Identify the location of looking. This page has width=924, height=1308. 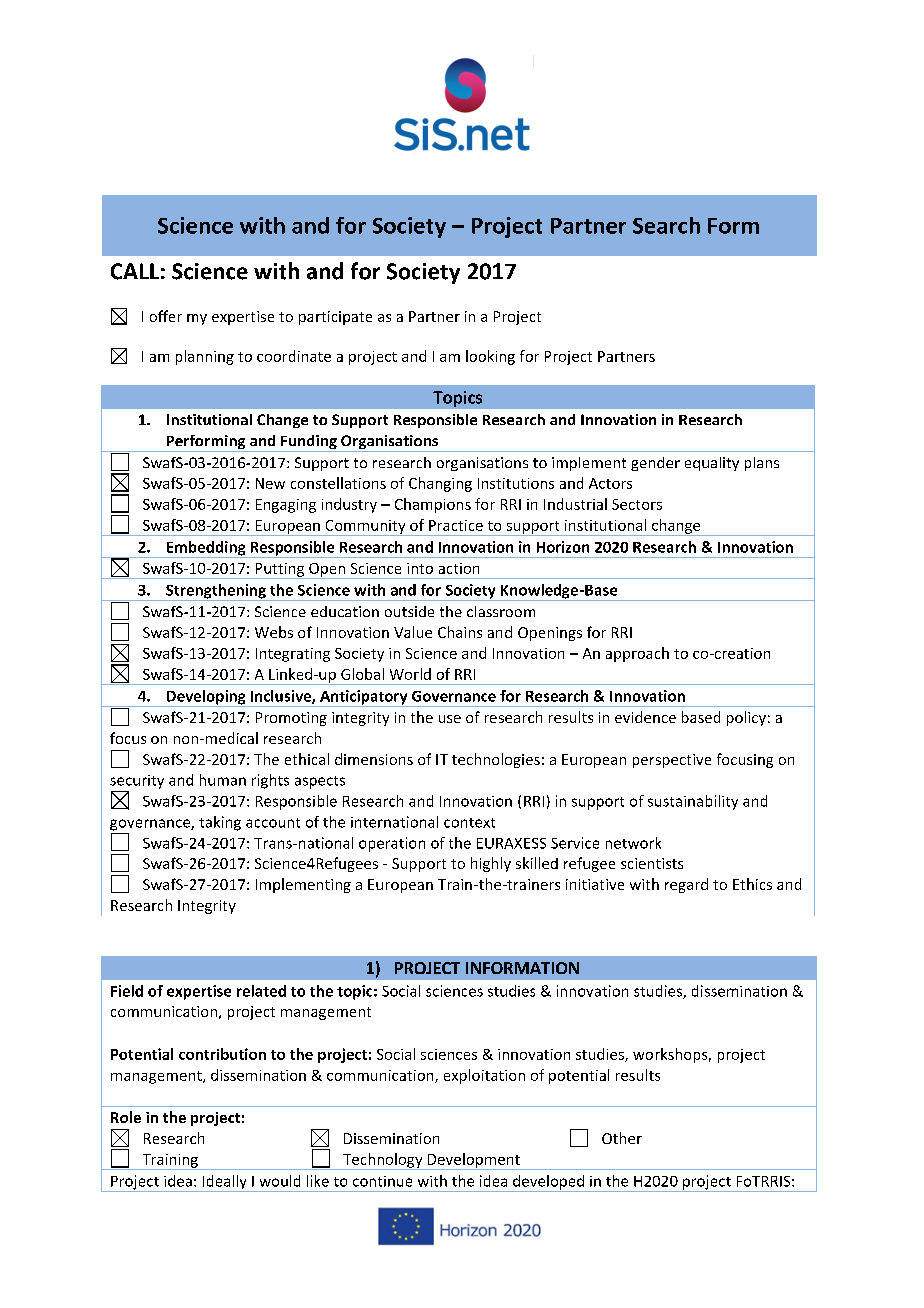
(490, 357).
